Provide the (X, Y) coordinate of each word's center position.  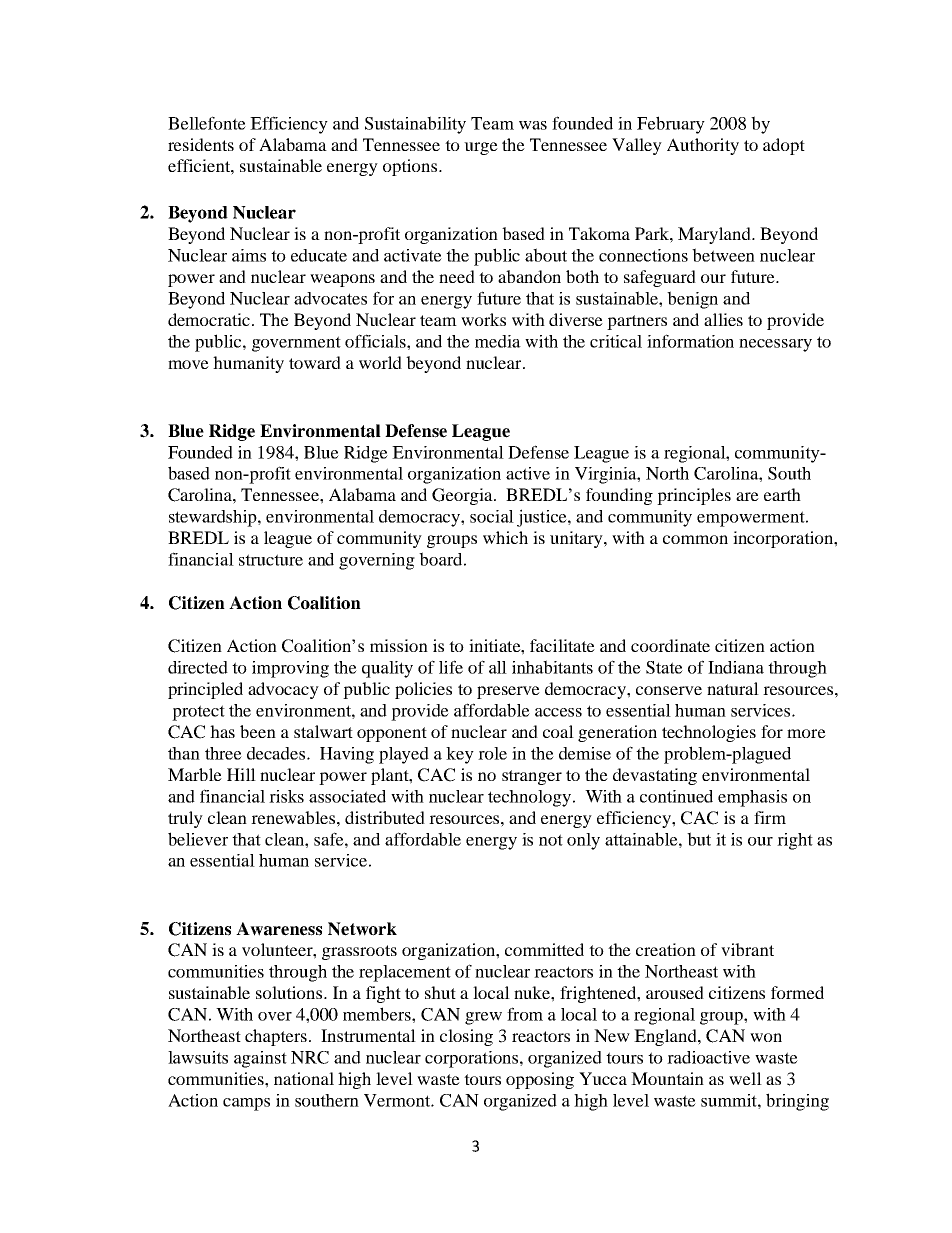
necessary (775, 345)
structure (271, 560)
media (498, 341)
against (260, 1059)
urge (481, 148)
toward (315, 362)
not (551, 840)
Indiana (736, 667)
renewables (294, 817)
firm (770, 817)
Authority (703, 146)
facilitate (562, 645)
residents (201, 144)
